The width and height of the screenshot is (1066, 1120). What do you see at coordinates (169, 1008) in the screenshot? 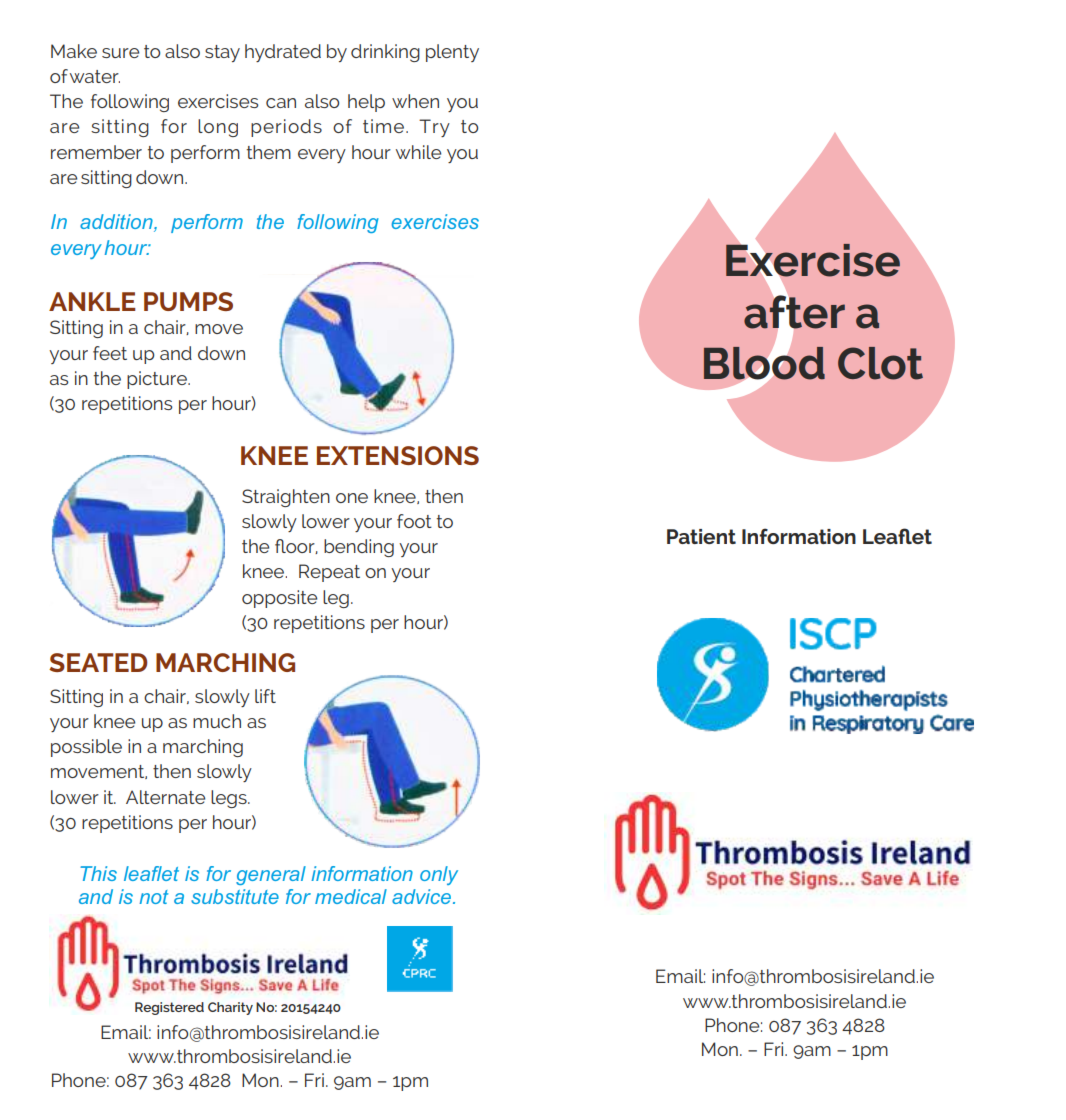
I see `Registered` at bounding box center [169, 1008].
